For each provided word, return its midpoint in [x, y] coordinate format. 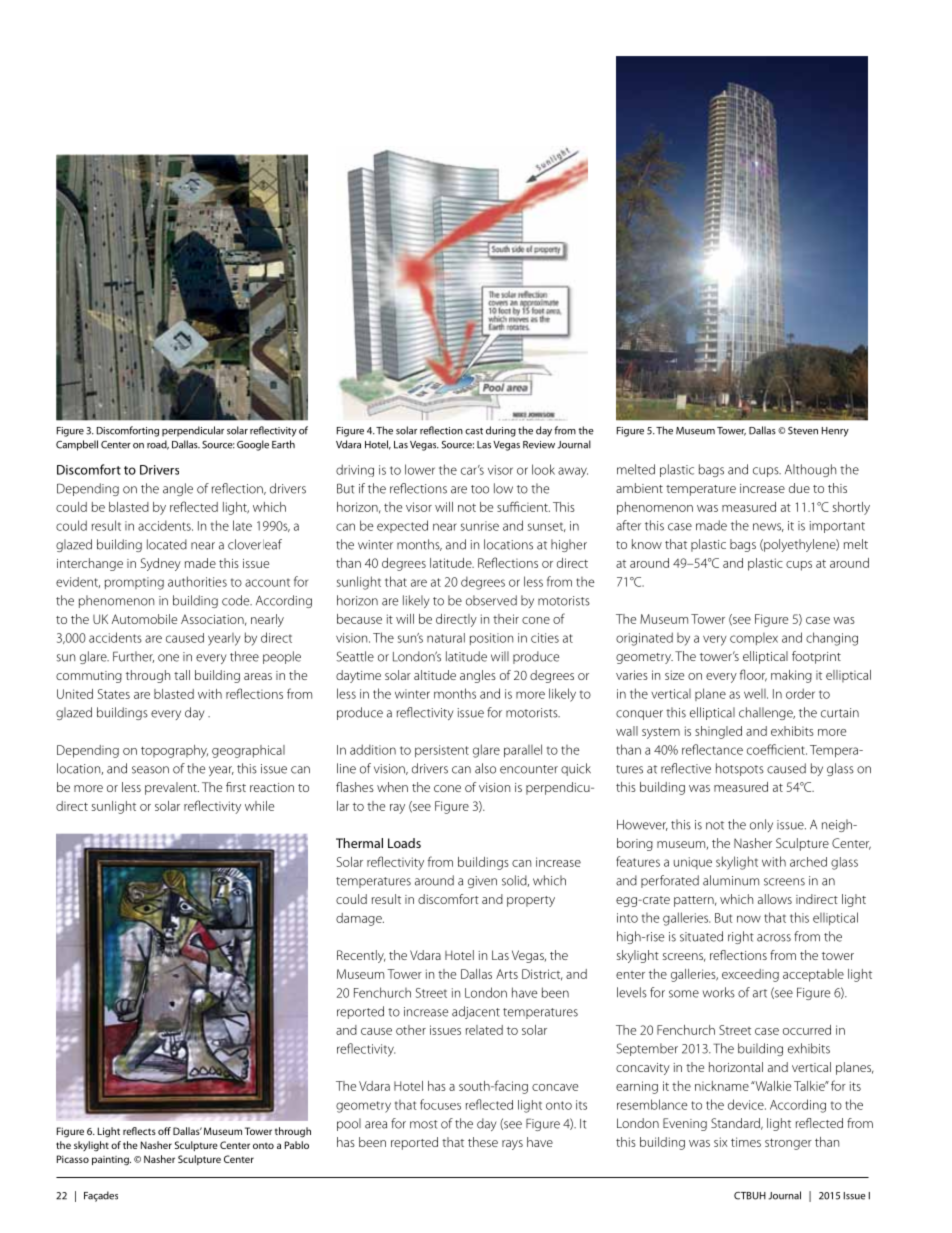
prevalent [172, 788]
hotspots [740, 769]
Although [810, 470]
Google [253, 445]
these [483, 1142]
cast [474, 431]
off [164, 1131]
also [485, 768]
